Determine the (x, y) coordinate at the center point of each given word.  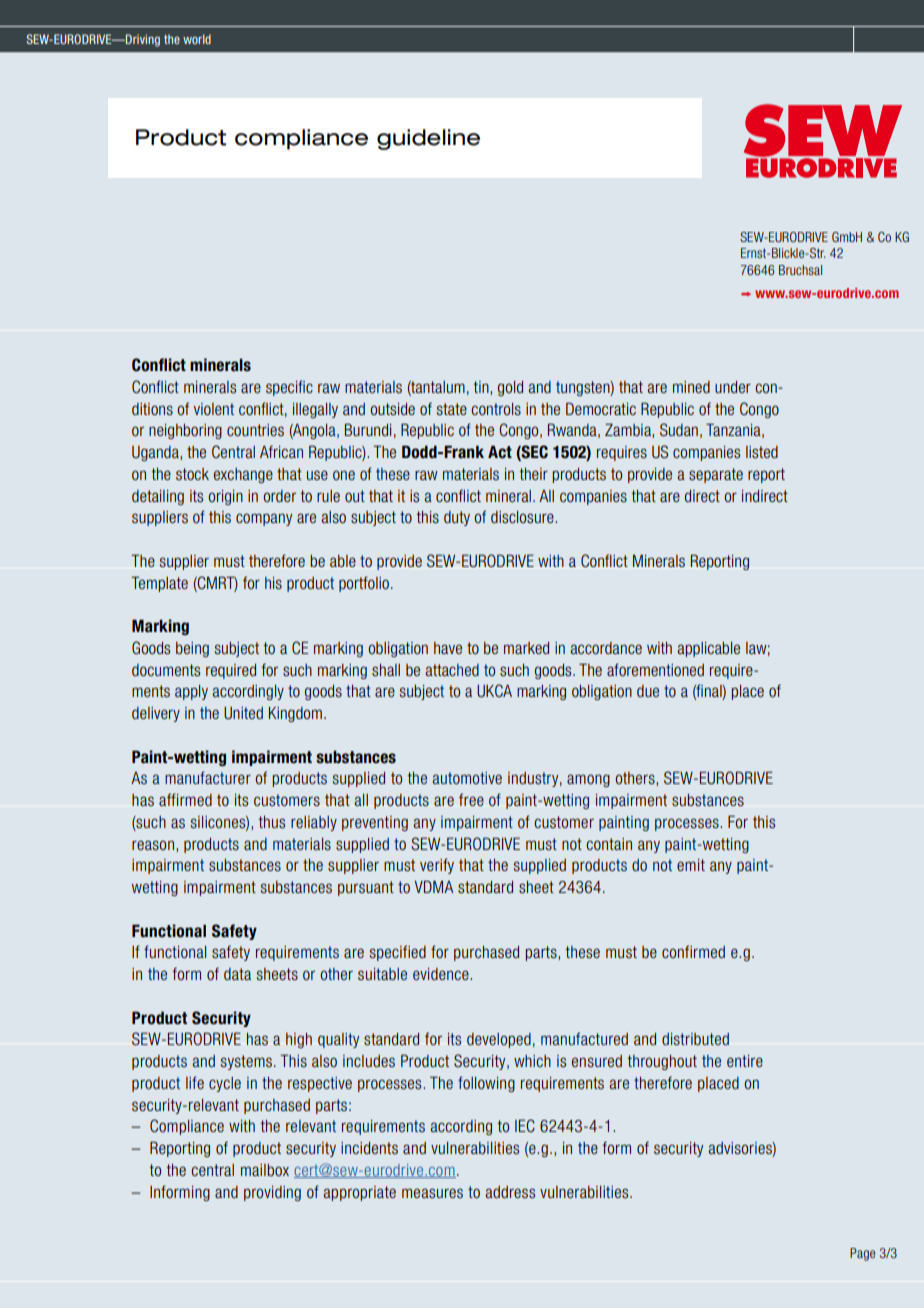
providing (272, 1193)
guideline (428, 139)
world (197, 39)
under (733, 387)
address (510, 1192)
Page (862, 1254)
